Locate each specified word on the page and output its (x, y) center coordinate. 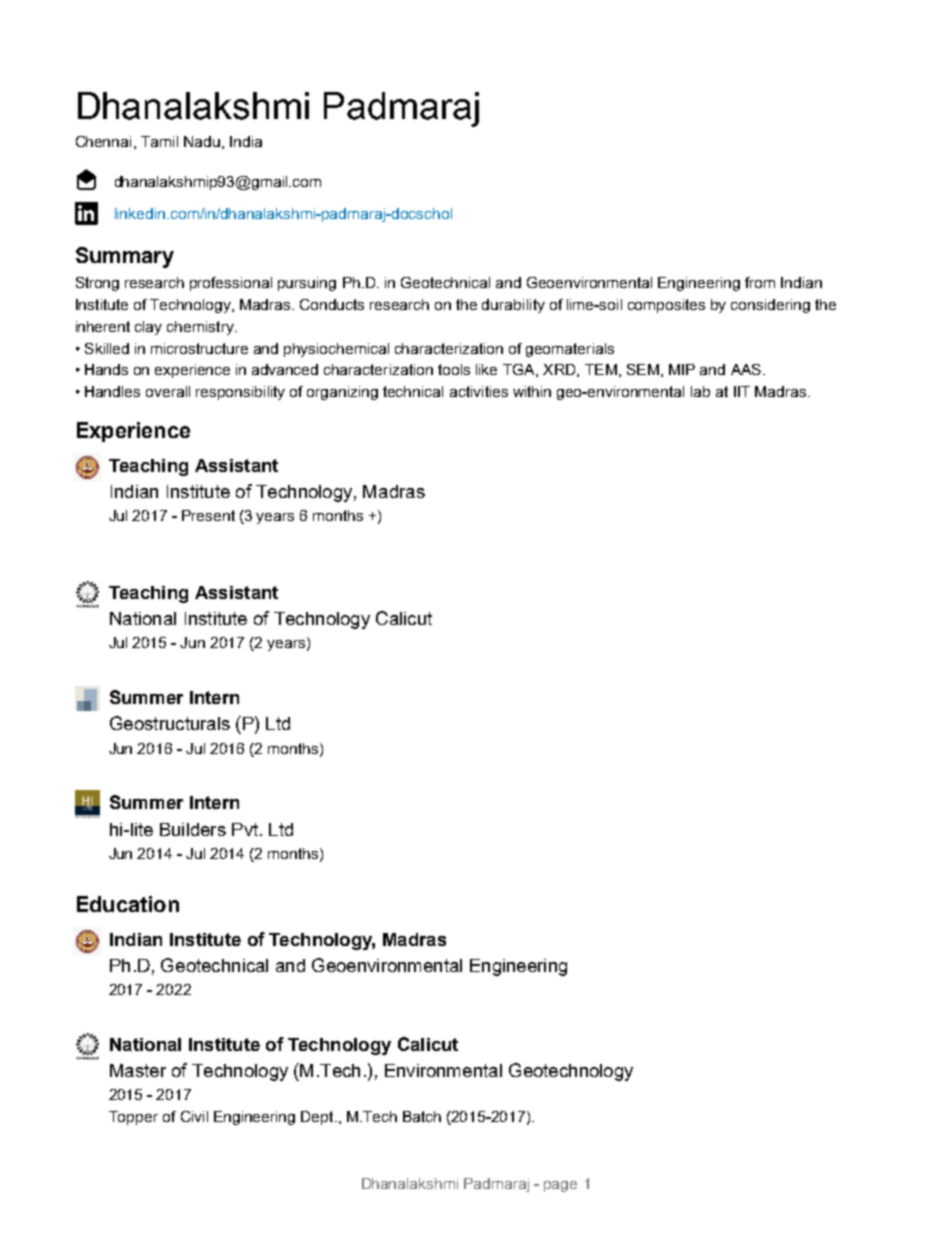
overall (168, 391)
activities (479, 391)
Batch (422, 1116)
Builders (193, 829)
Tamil (159, 141)
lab (700, 391)
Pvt (245, 829)
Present (208, 515)
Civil (194, 1116)
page (560, 1186)
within (532, 391)
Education (128, 904)
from (760, 282)
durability (513, 306)
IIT (742, 391)
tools (454, 369)
